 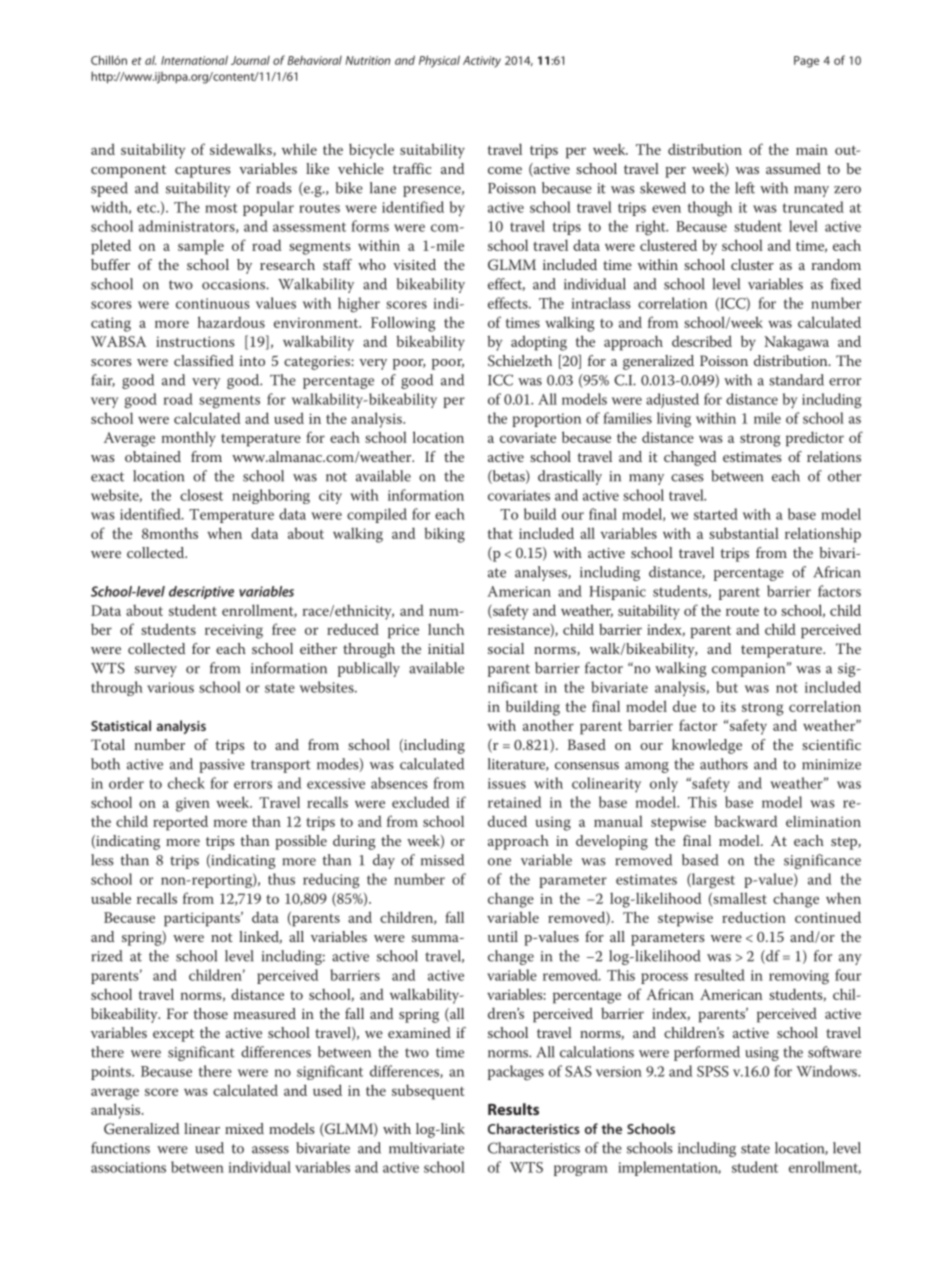 What do you see at coordinates (446, 629) in the screenshot?
I see `lunch` at bounding box center [446, 629].
